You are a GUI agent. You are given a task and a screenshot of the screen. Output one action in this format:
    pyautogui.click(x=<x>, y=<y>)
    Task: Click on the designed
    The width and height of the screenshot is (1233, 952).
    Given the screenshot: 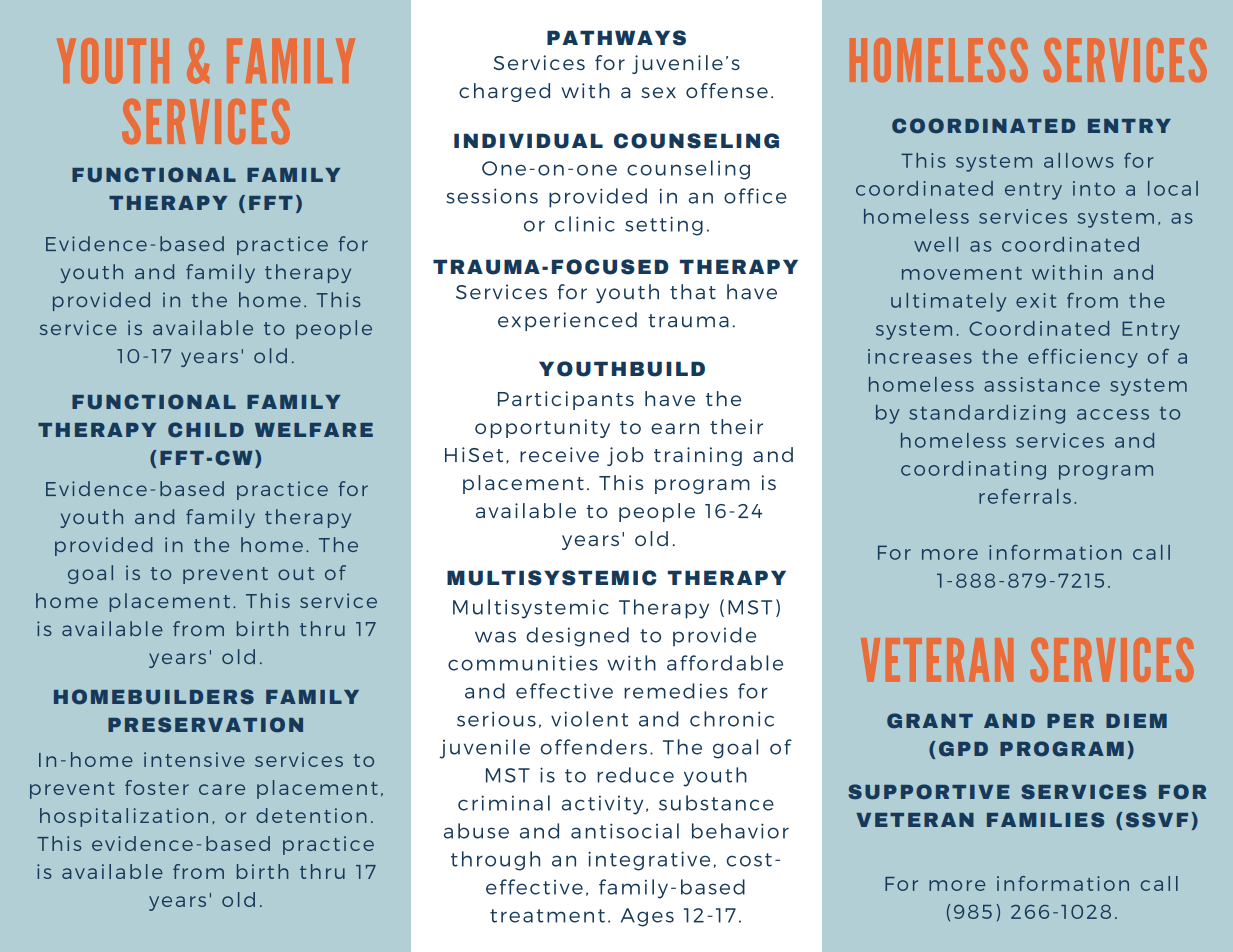 What is the action you would take?
    pyautogui.click(x=577, y=637)
